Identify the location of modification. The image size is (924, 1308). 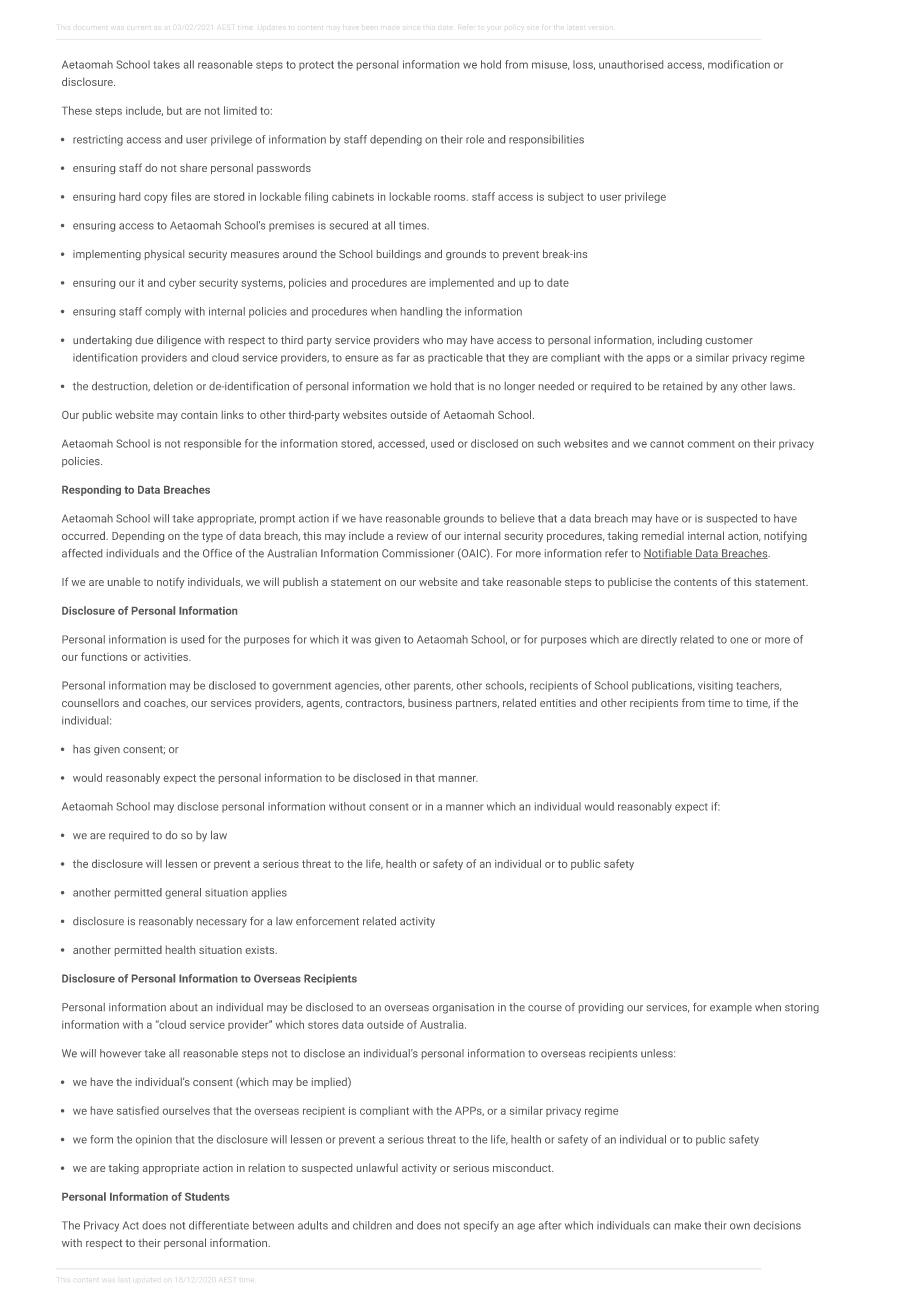
(739, 64).
